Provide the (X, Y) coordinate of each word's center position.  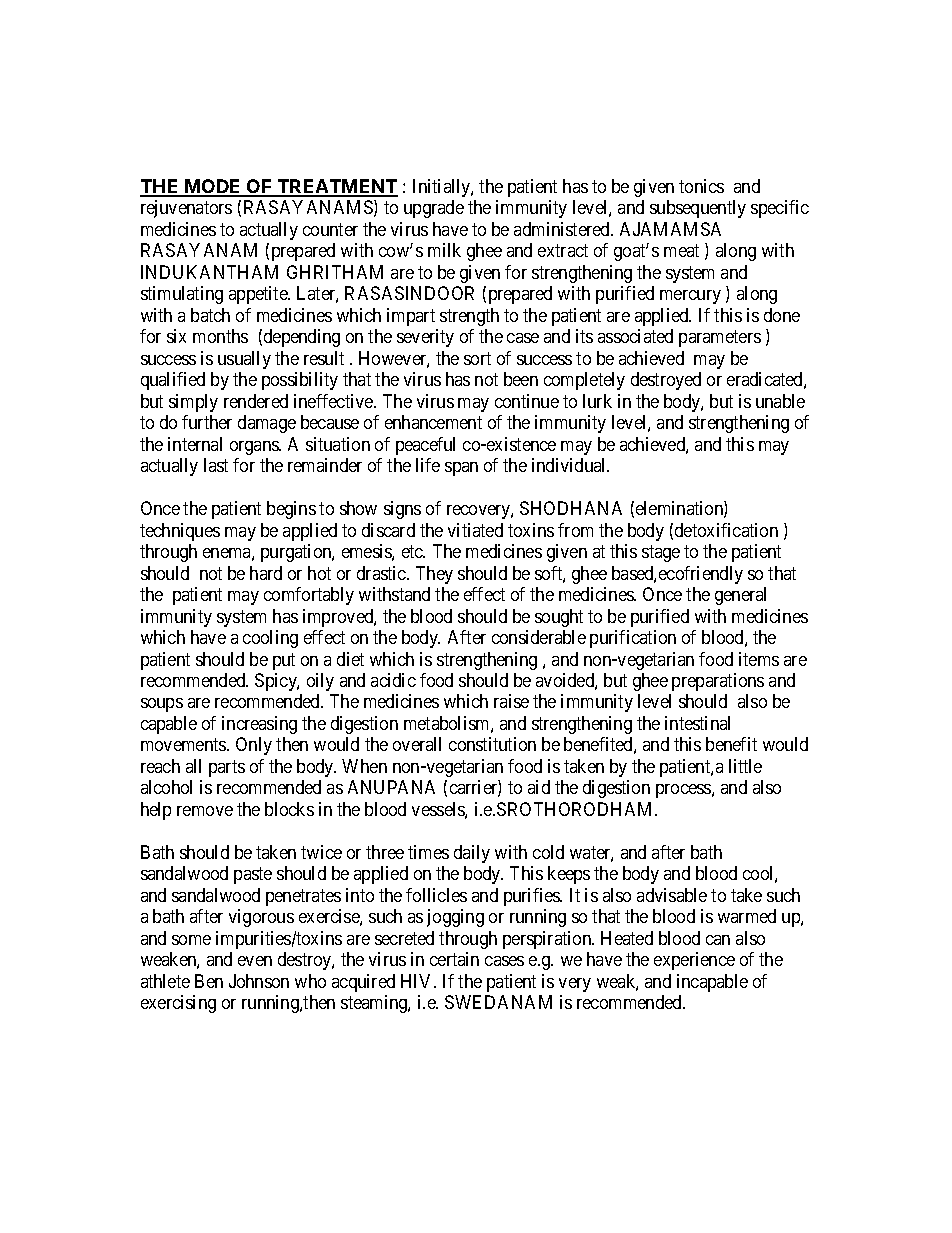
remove (205, 811)
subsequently (698, 209)
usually (244, 360)
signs (402, 510)
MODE (213, 187)
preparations (718, 682)
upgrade (434, 209)
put (284, 661)
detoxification (726, 530)
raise (511, 701)
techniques (180, 532)
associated (635, 336)
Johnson (259, 981)
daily (472, 854)
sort (477, 358)
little (745, 766)
